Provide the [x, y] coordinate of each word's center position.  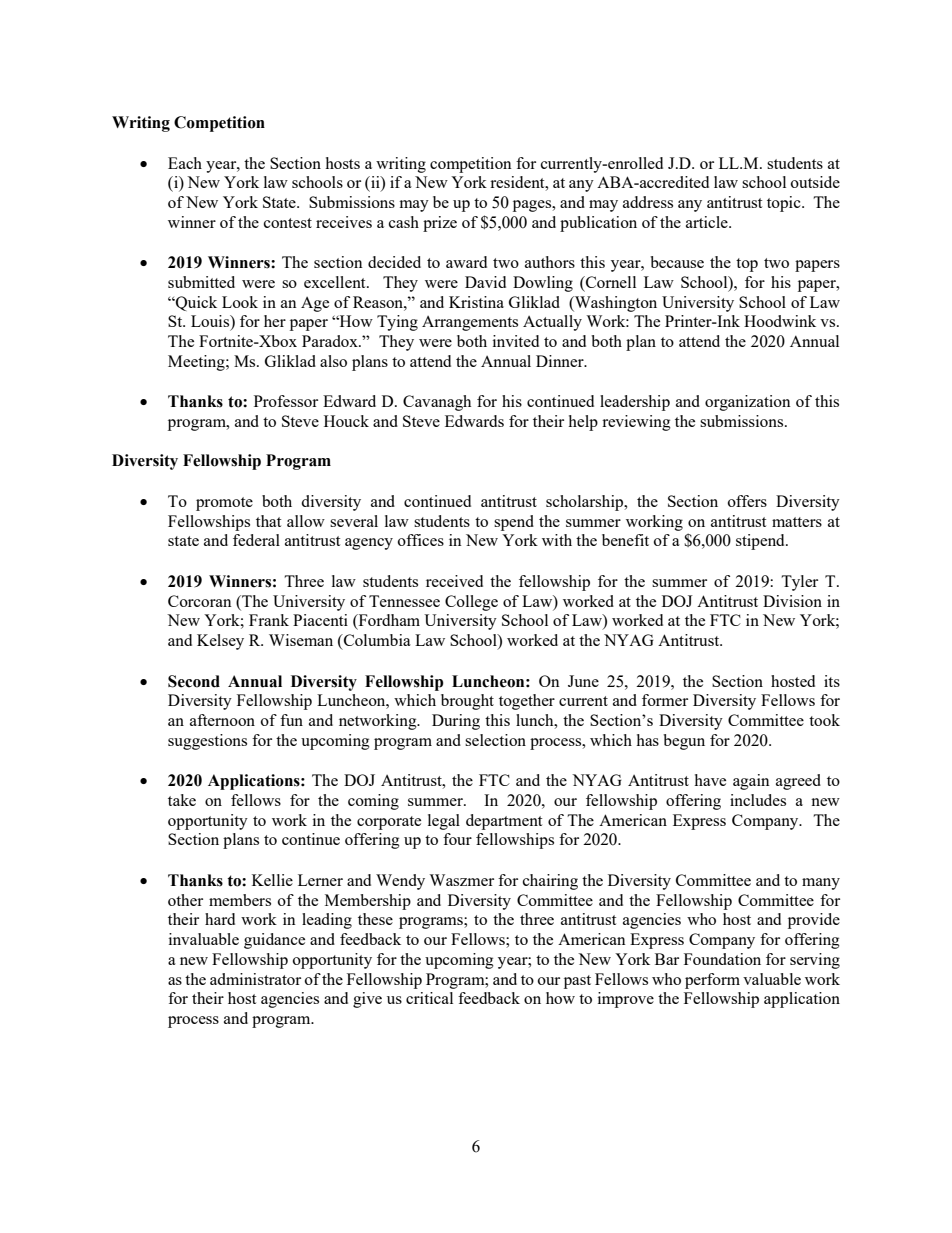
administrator [255, 979]
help [583, 423]
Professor [286, 401]
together [527, 702]
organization [748, 403]
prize [440, 224]
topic [785, 204]
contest [288, 223]
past [577, 982]
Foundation [722, 959]
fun [291, 720]
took [824, 720]
